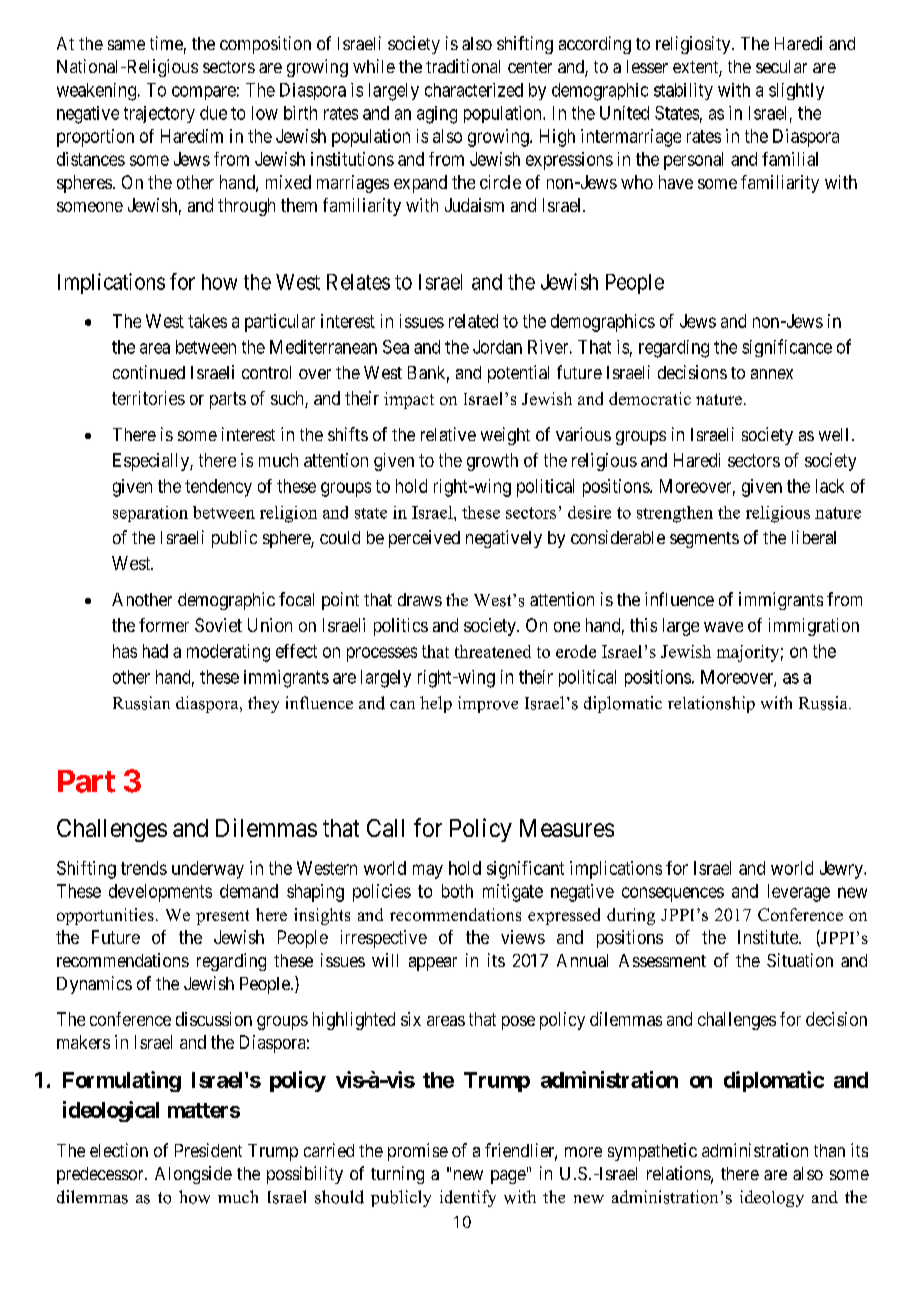 The width and height of the screenshot is (924, 1308). Describe the element at coordinates (457, 891) in the screenshot. I see `both` at that location.
